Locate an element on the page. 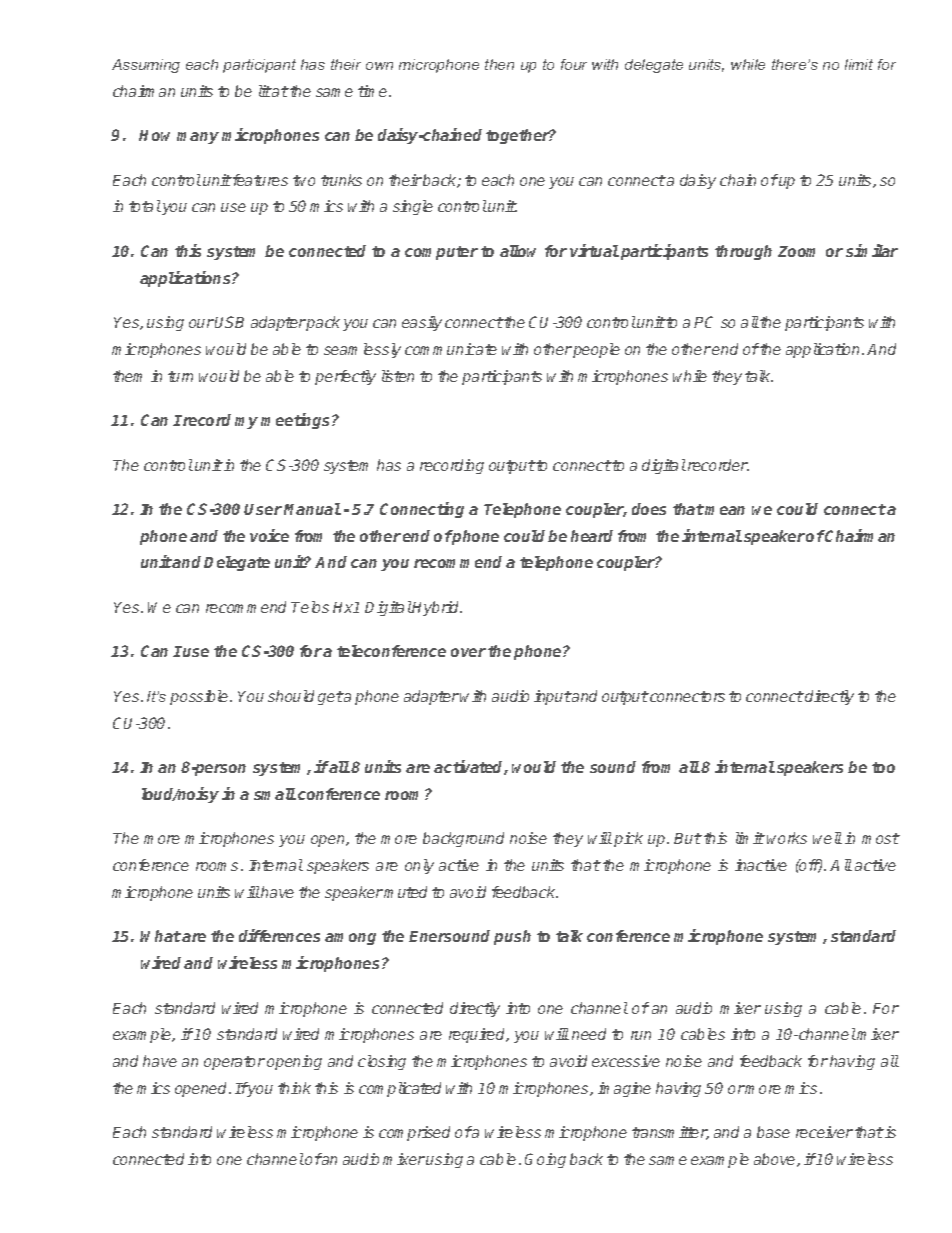 Image resolution: width=952 pixels, height=1233 pixels. pack is located at coordinates (322, 323).
